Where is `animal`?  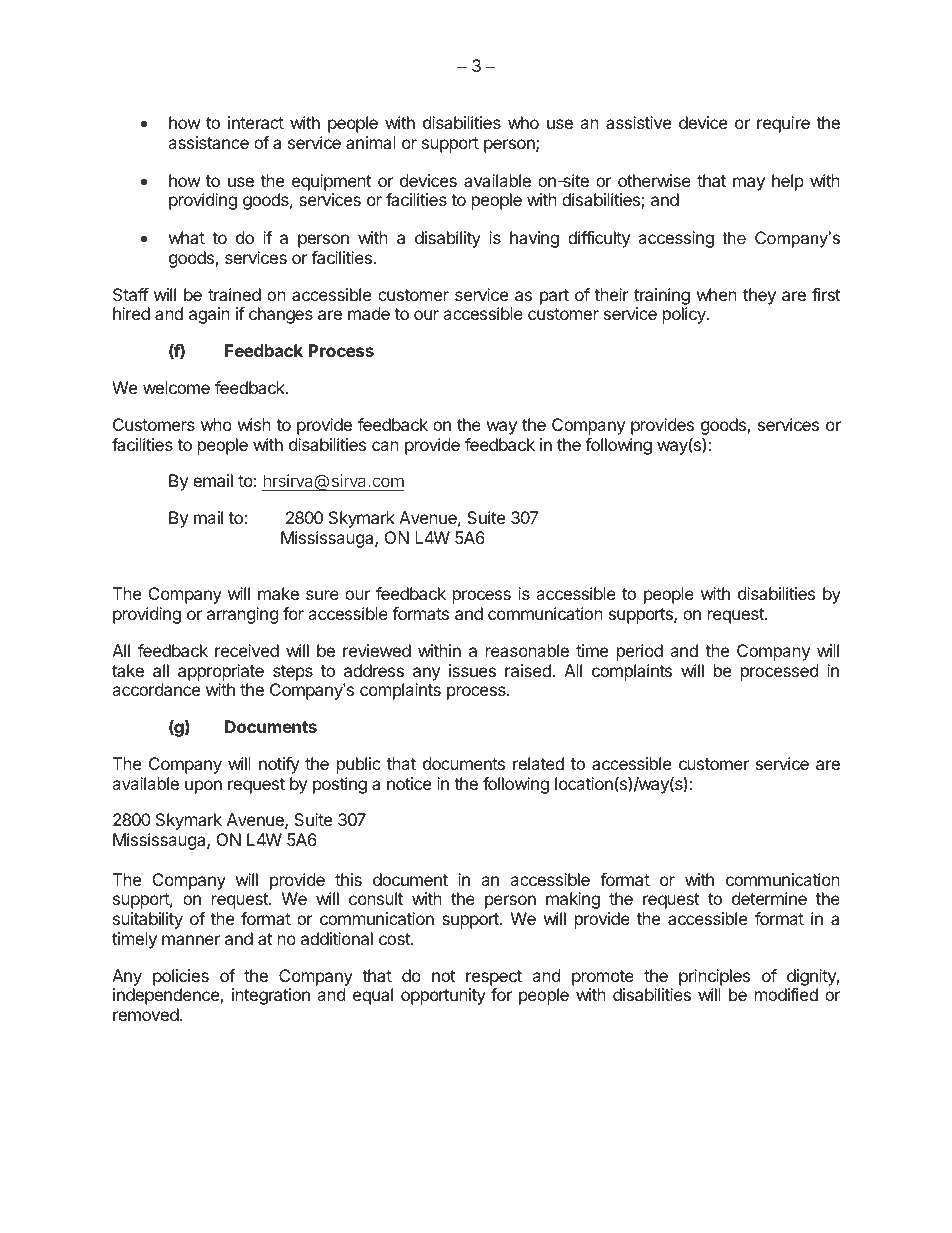
animal is located at coordinates (371, 142).
